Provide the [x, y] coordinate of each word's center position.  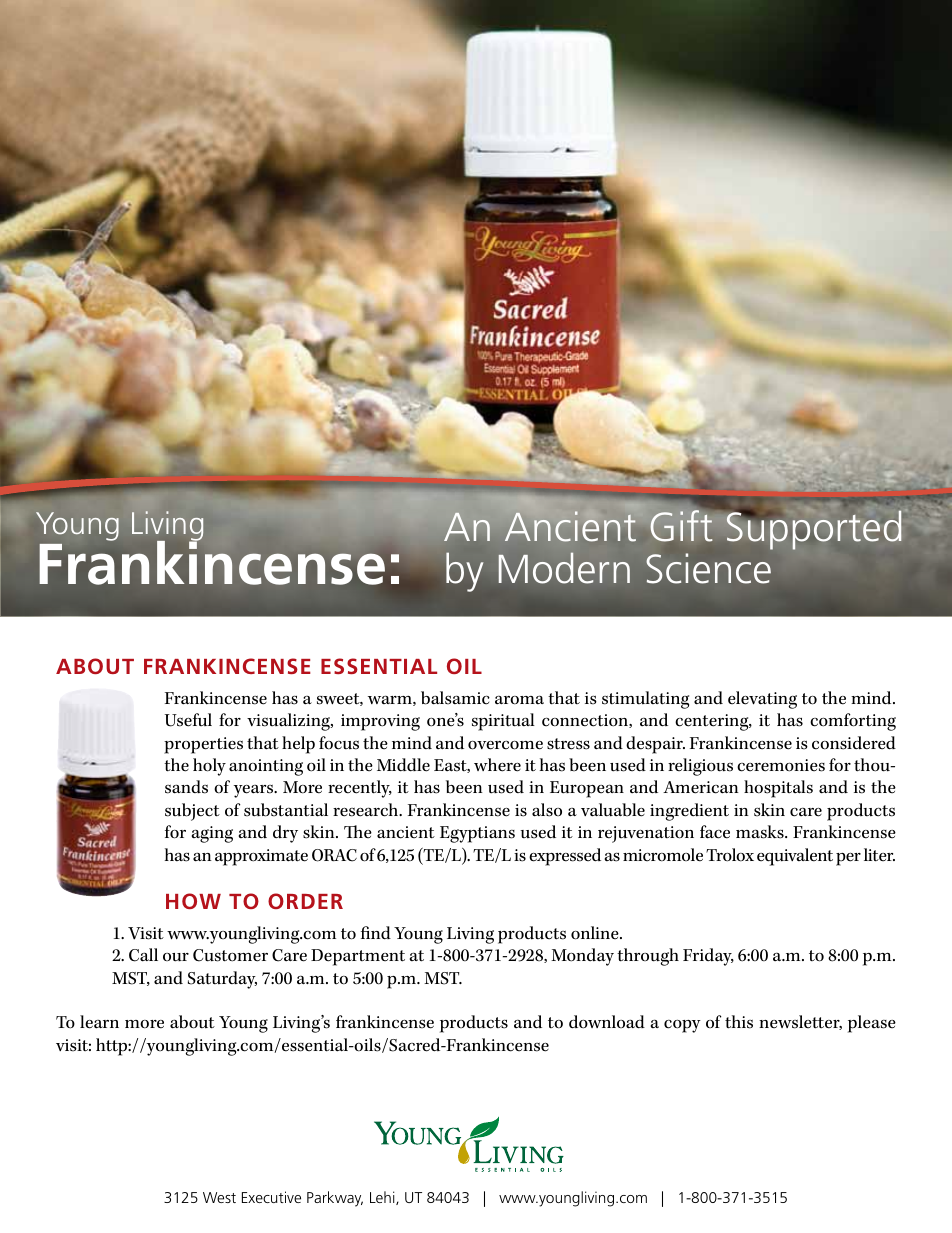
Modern [564, 568]
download [607, 1022]
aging [212, 834]
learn [99, 1022]
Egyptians [477, 834]
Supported [814, 529]
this [739, 1022]
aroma [519, 700]
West [219, 1197]
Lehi [383, 1198]
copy [682, 1026]
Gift [681, 526]
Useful [188, 720]
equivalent [795, 857]
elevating [762, 700]
